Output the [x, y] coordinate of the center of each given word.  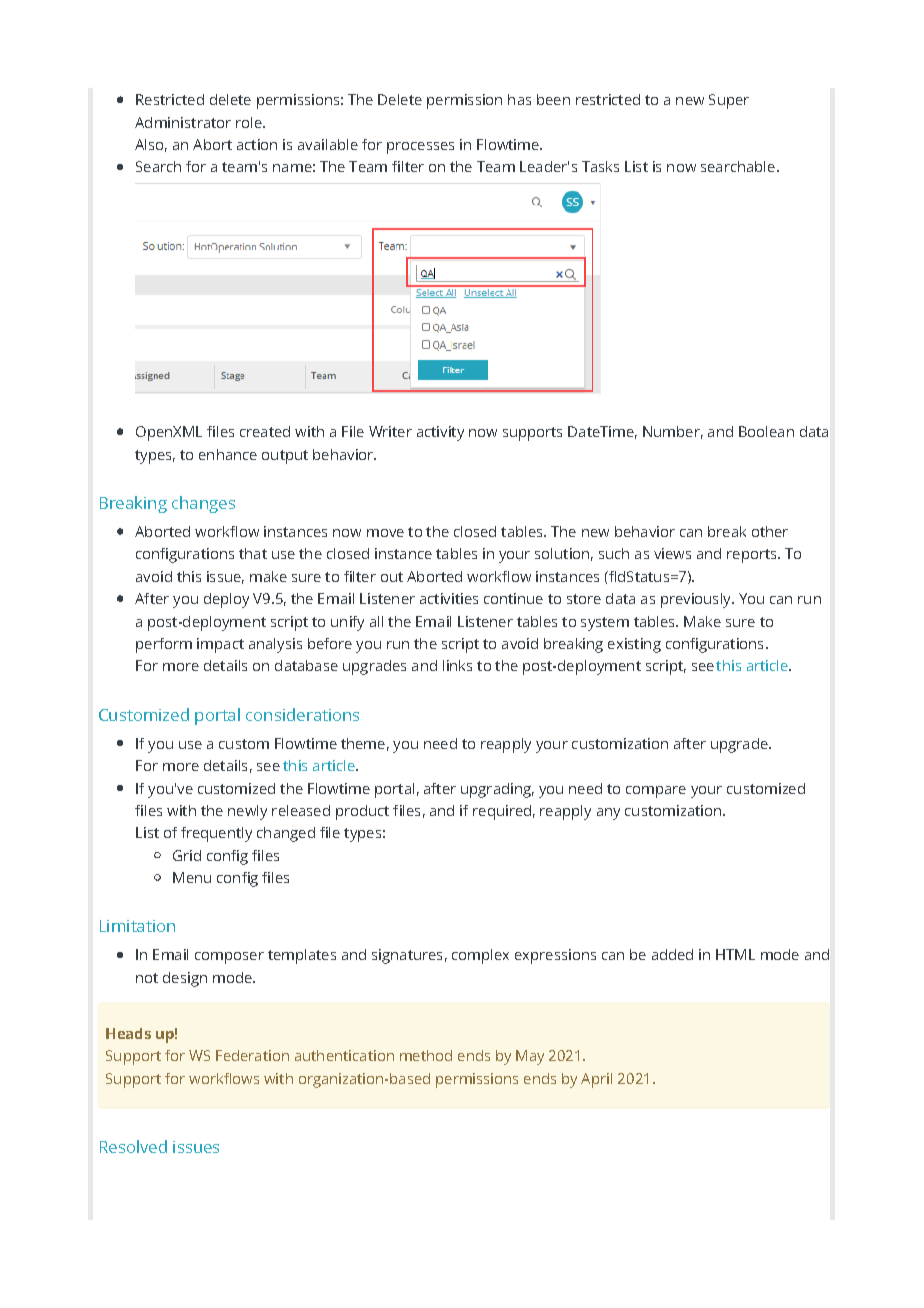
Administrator [183, 122]
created [265, 431]
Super [729, 101]
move [385, 533]
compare [656, 792]
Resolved [133, 1146]
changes [203, 504]
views [672, 553]
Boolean [766, 431]
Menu [192, 877]
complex [480, 956]
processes [420, 148]
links [457, 665]
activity [440, 433]
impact [220, 645]
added [672, 954]
